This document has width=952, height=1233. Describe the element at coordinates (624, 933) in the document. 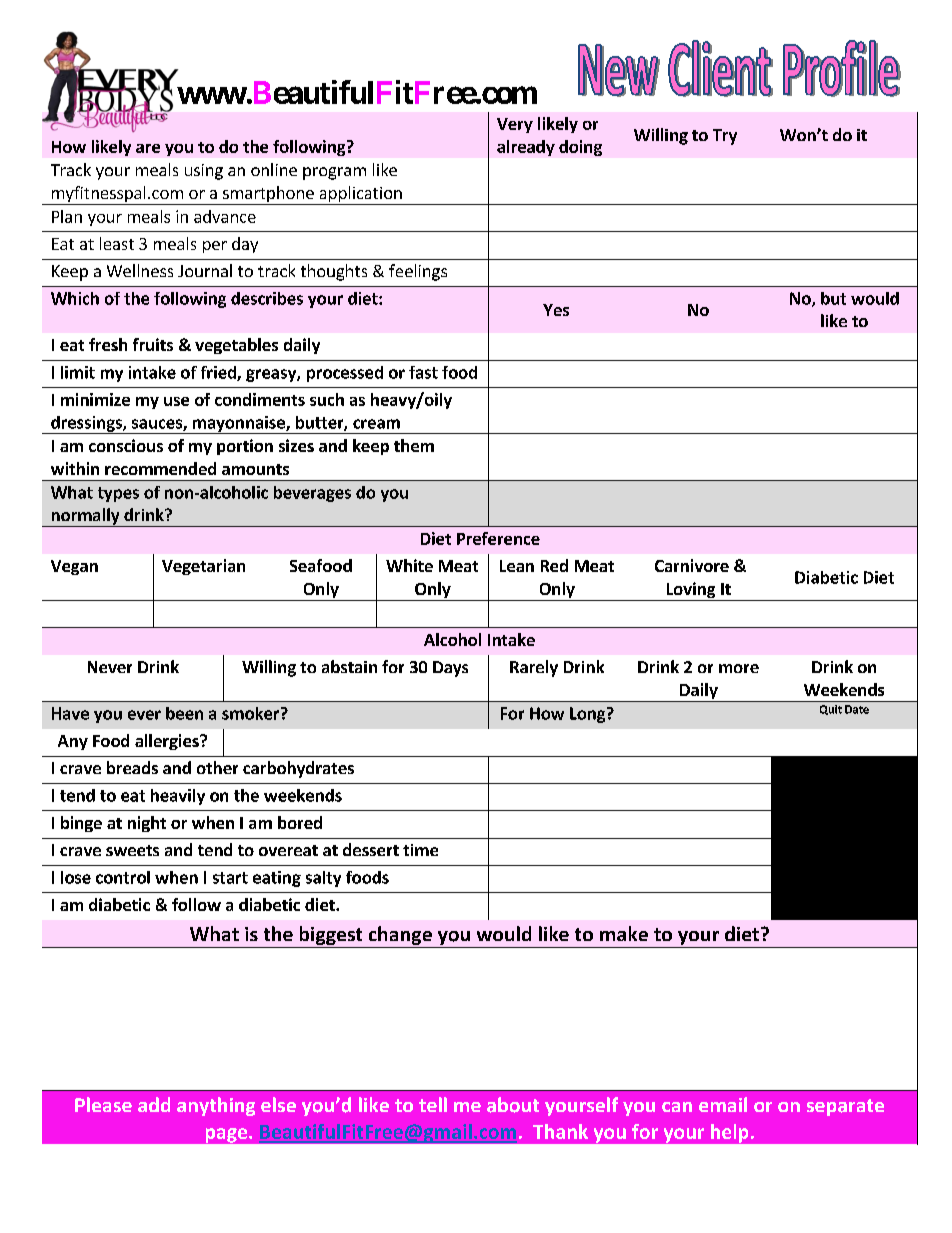

I see `make` at that location.
